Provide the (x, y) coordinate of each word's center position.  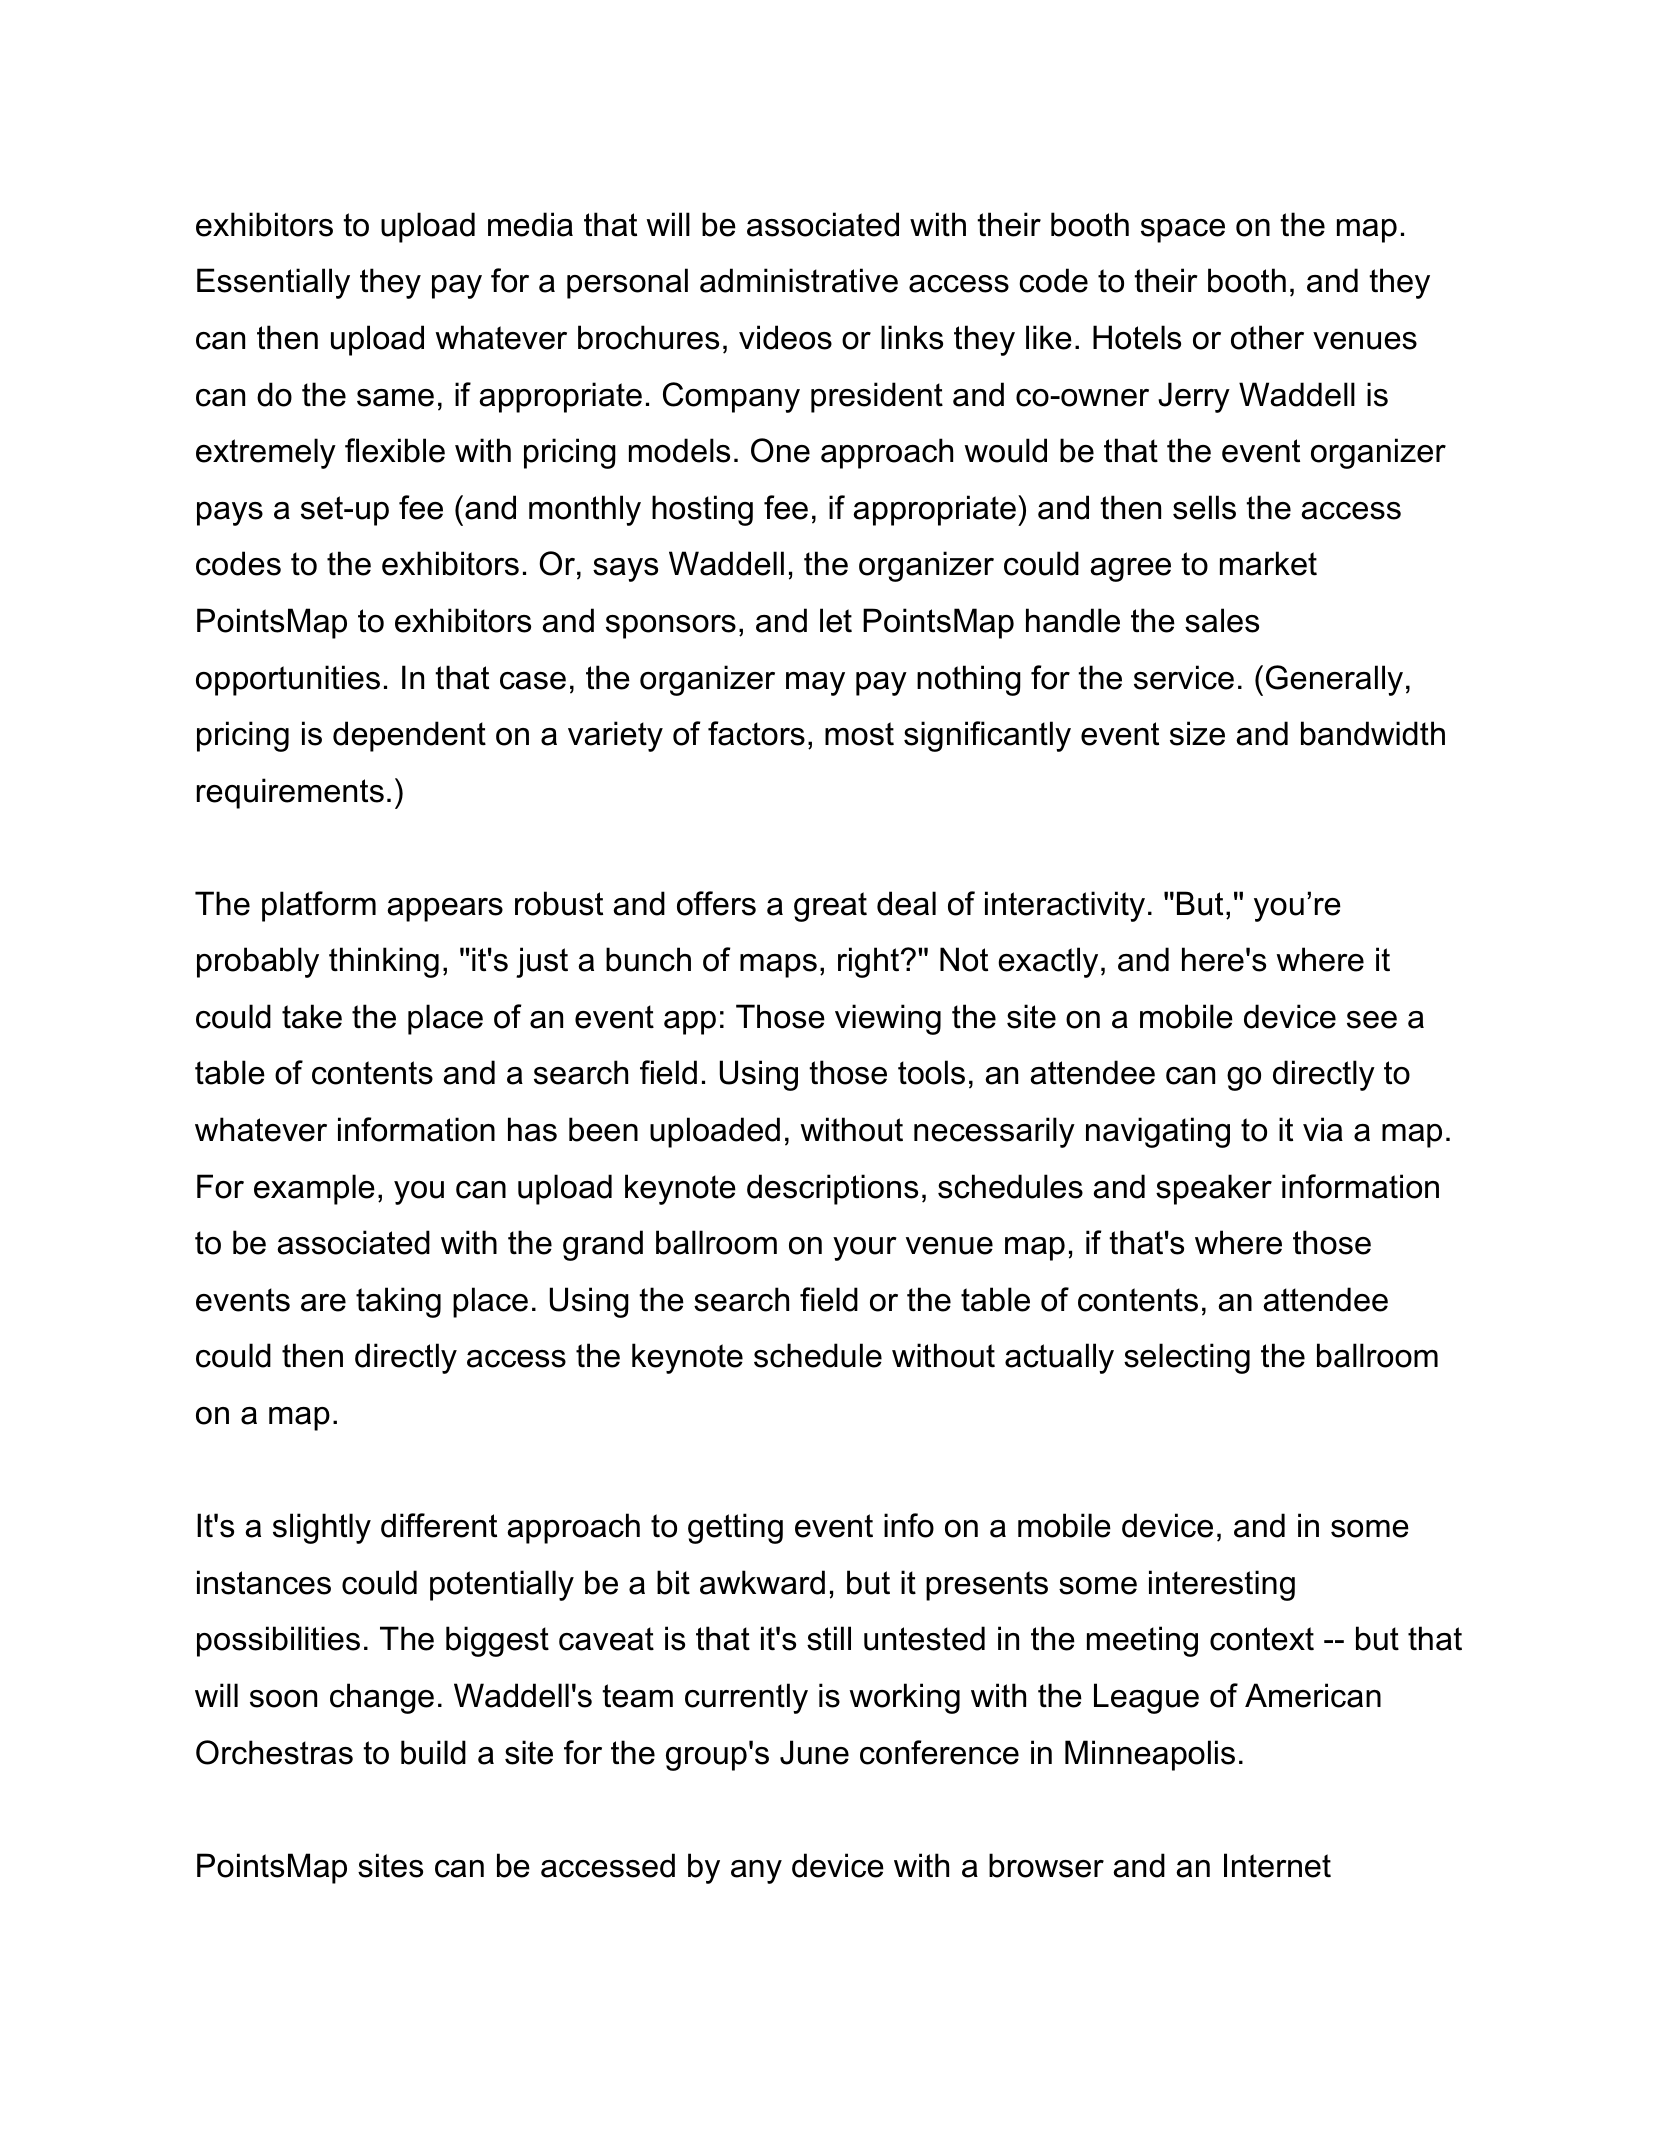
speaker (1214, 1189)
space (1183, 231)
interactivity (1065, 906)
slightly (322, 1528)
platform (319, 906)
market (1268, 563)
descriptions (832, 1189)
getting (735, 1528)
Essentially (273, 283)
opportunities (288, 680)
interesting (1222, 1585)
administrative (799, 280)
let (836, 620)
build (433, 1752)
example (314, 1189)
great (830, 907)
